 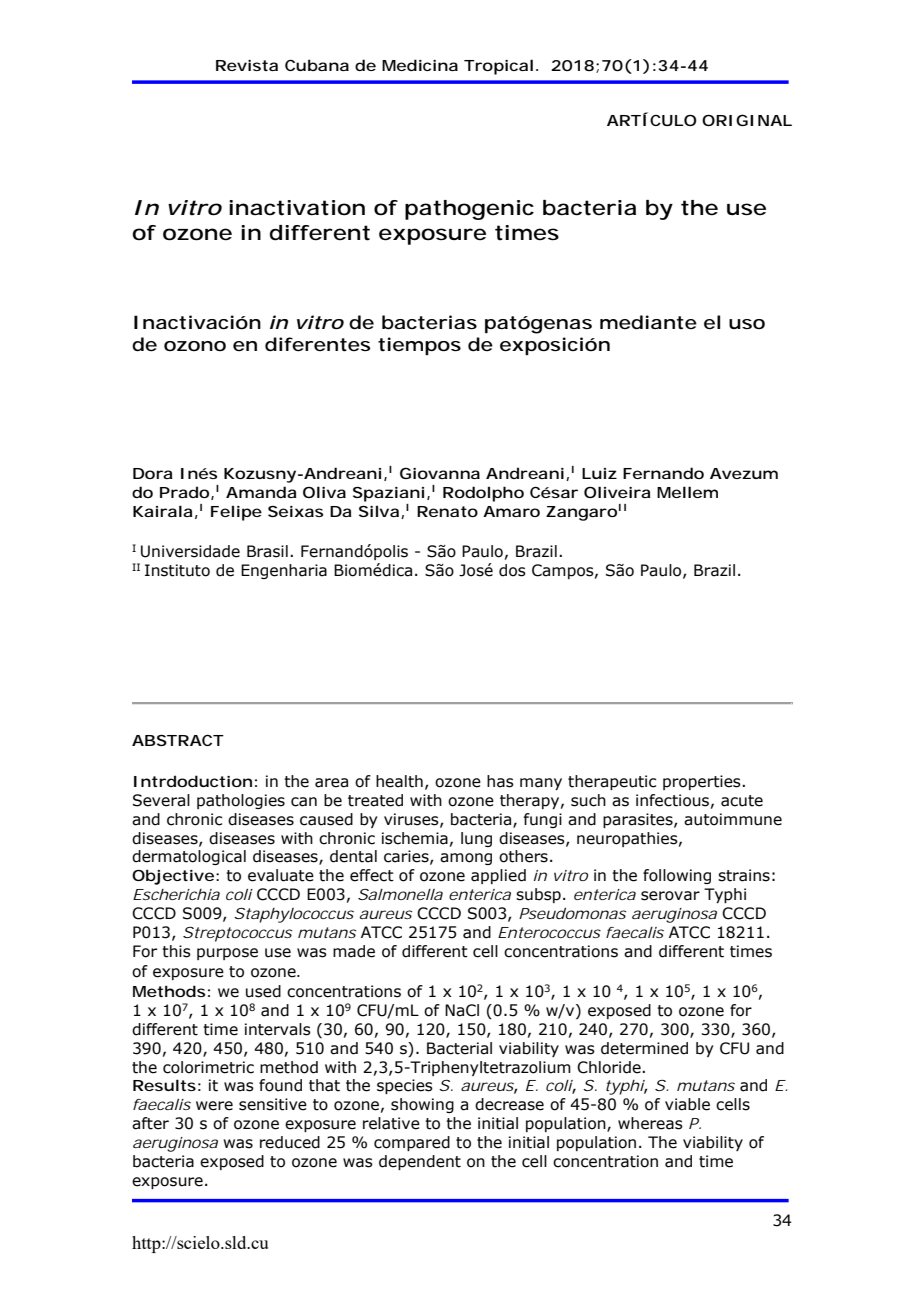 What do you see at coordinates (512, 570) in the screenshot?
I see `dos` at bounding box center [512, 570].
